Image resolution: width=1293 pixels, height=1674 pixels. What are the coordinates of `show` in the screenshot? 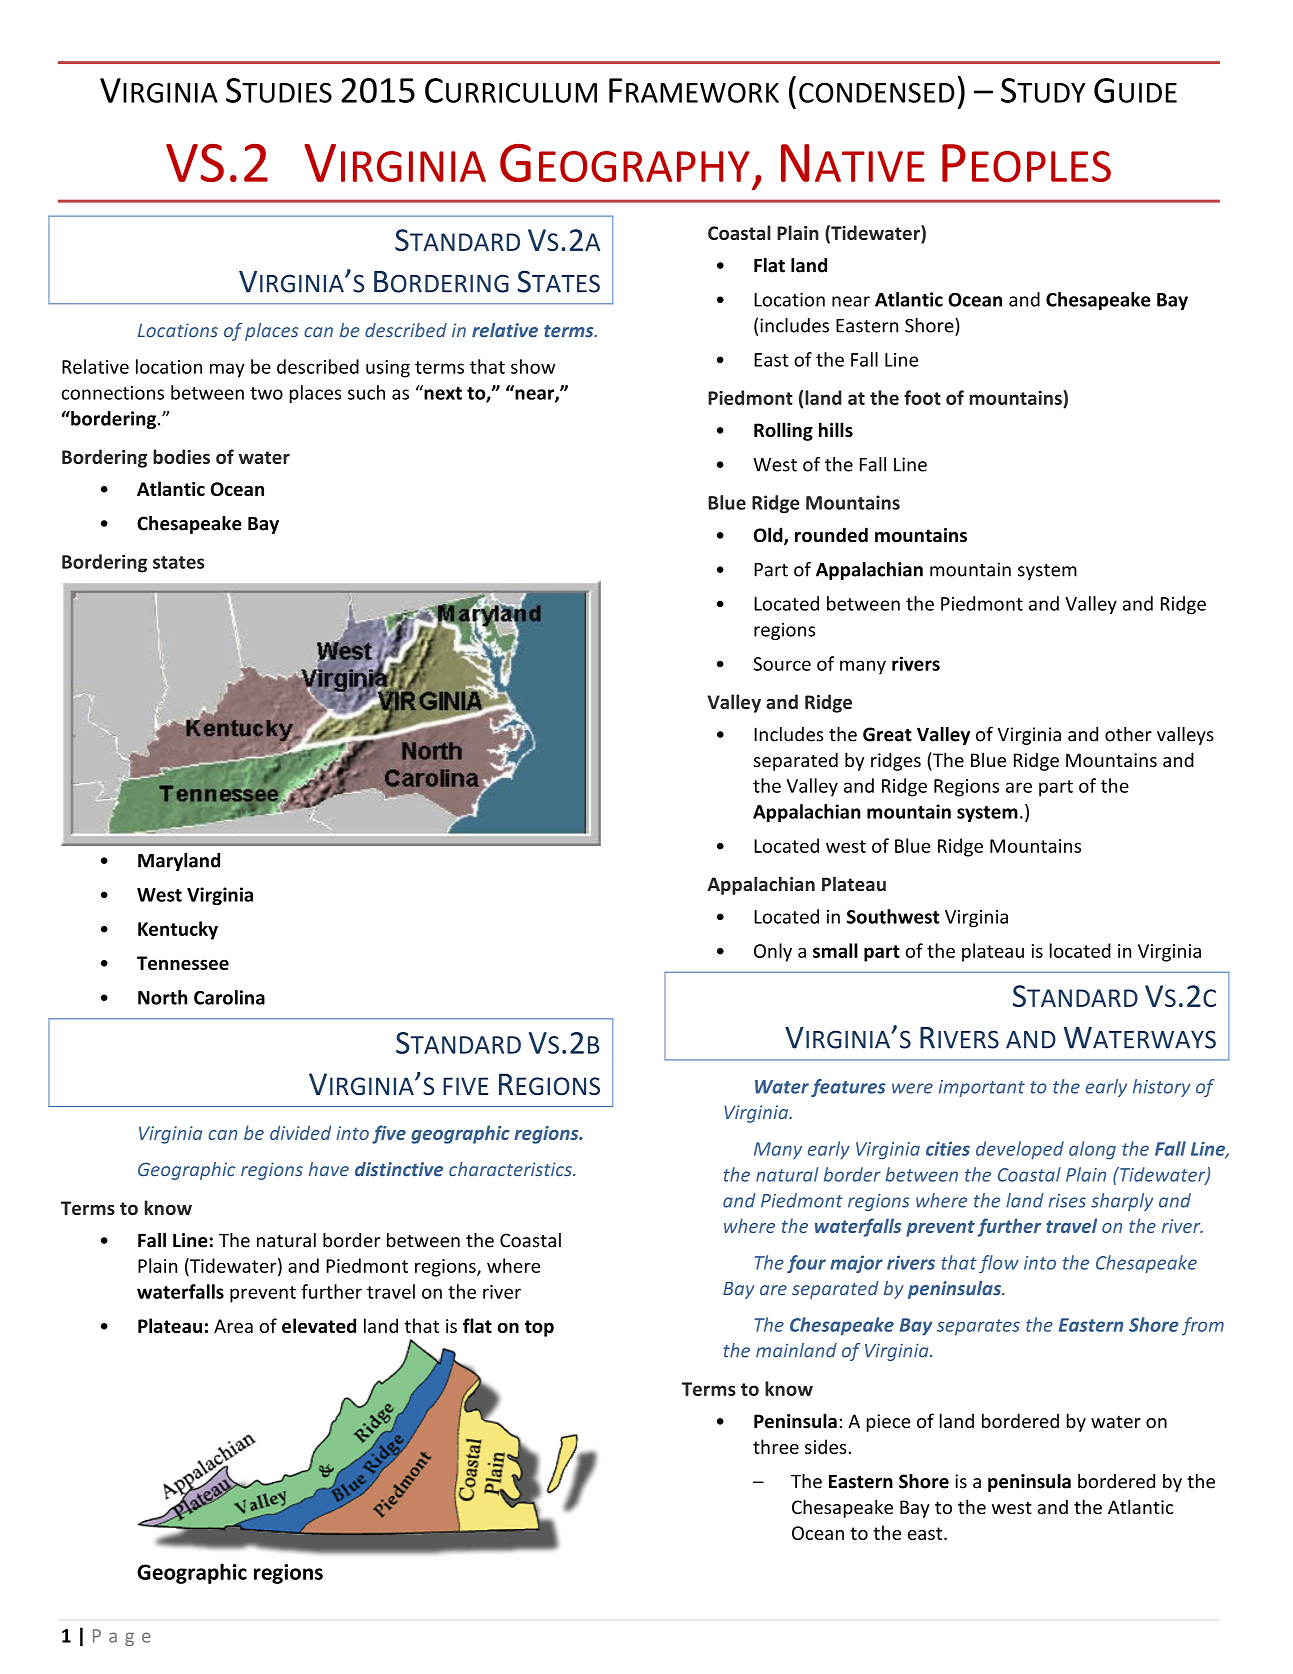 It's located at (533, 366).
